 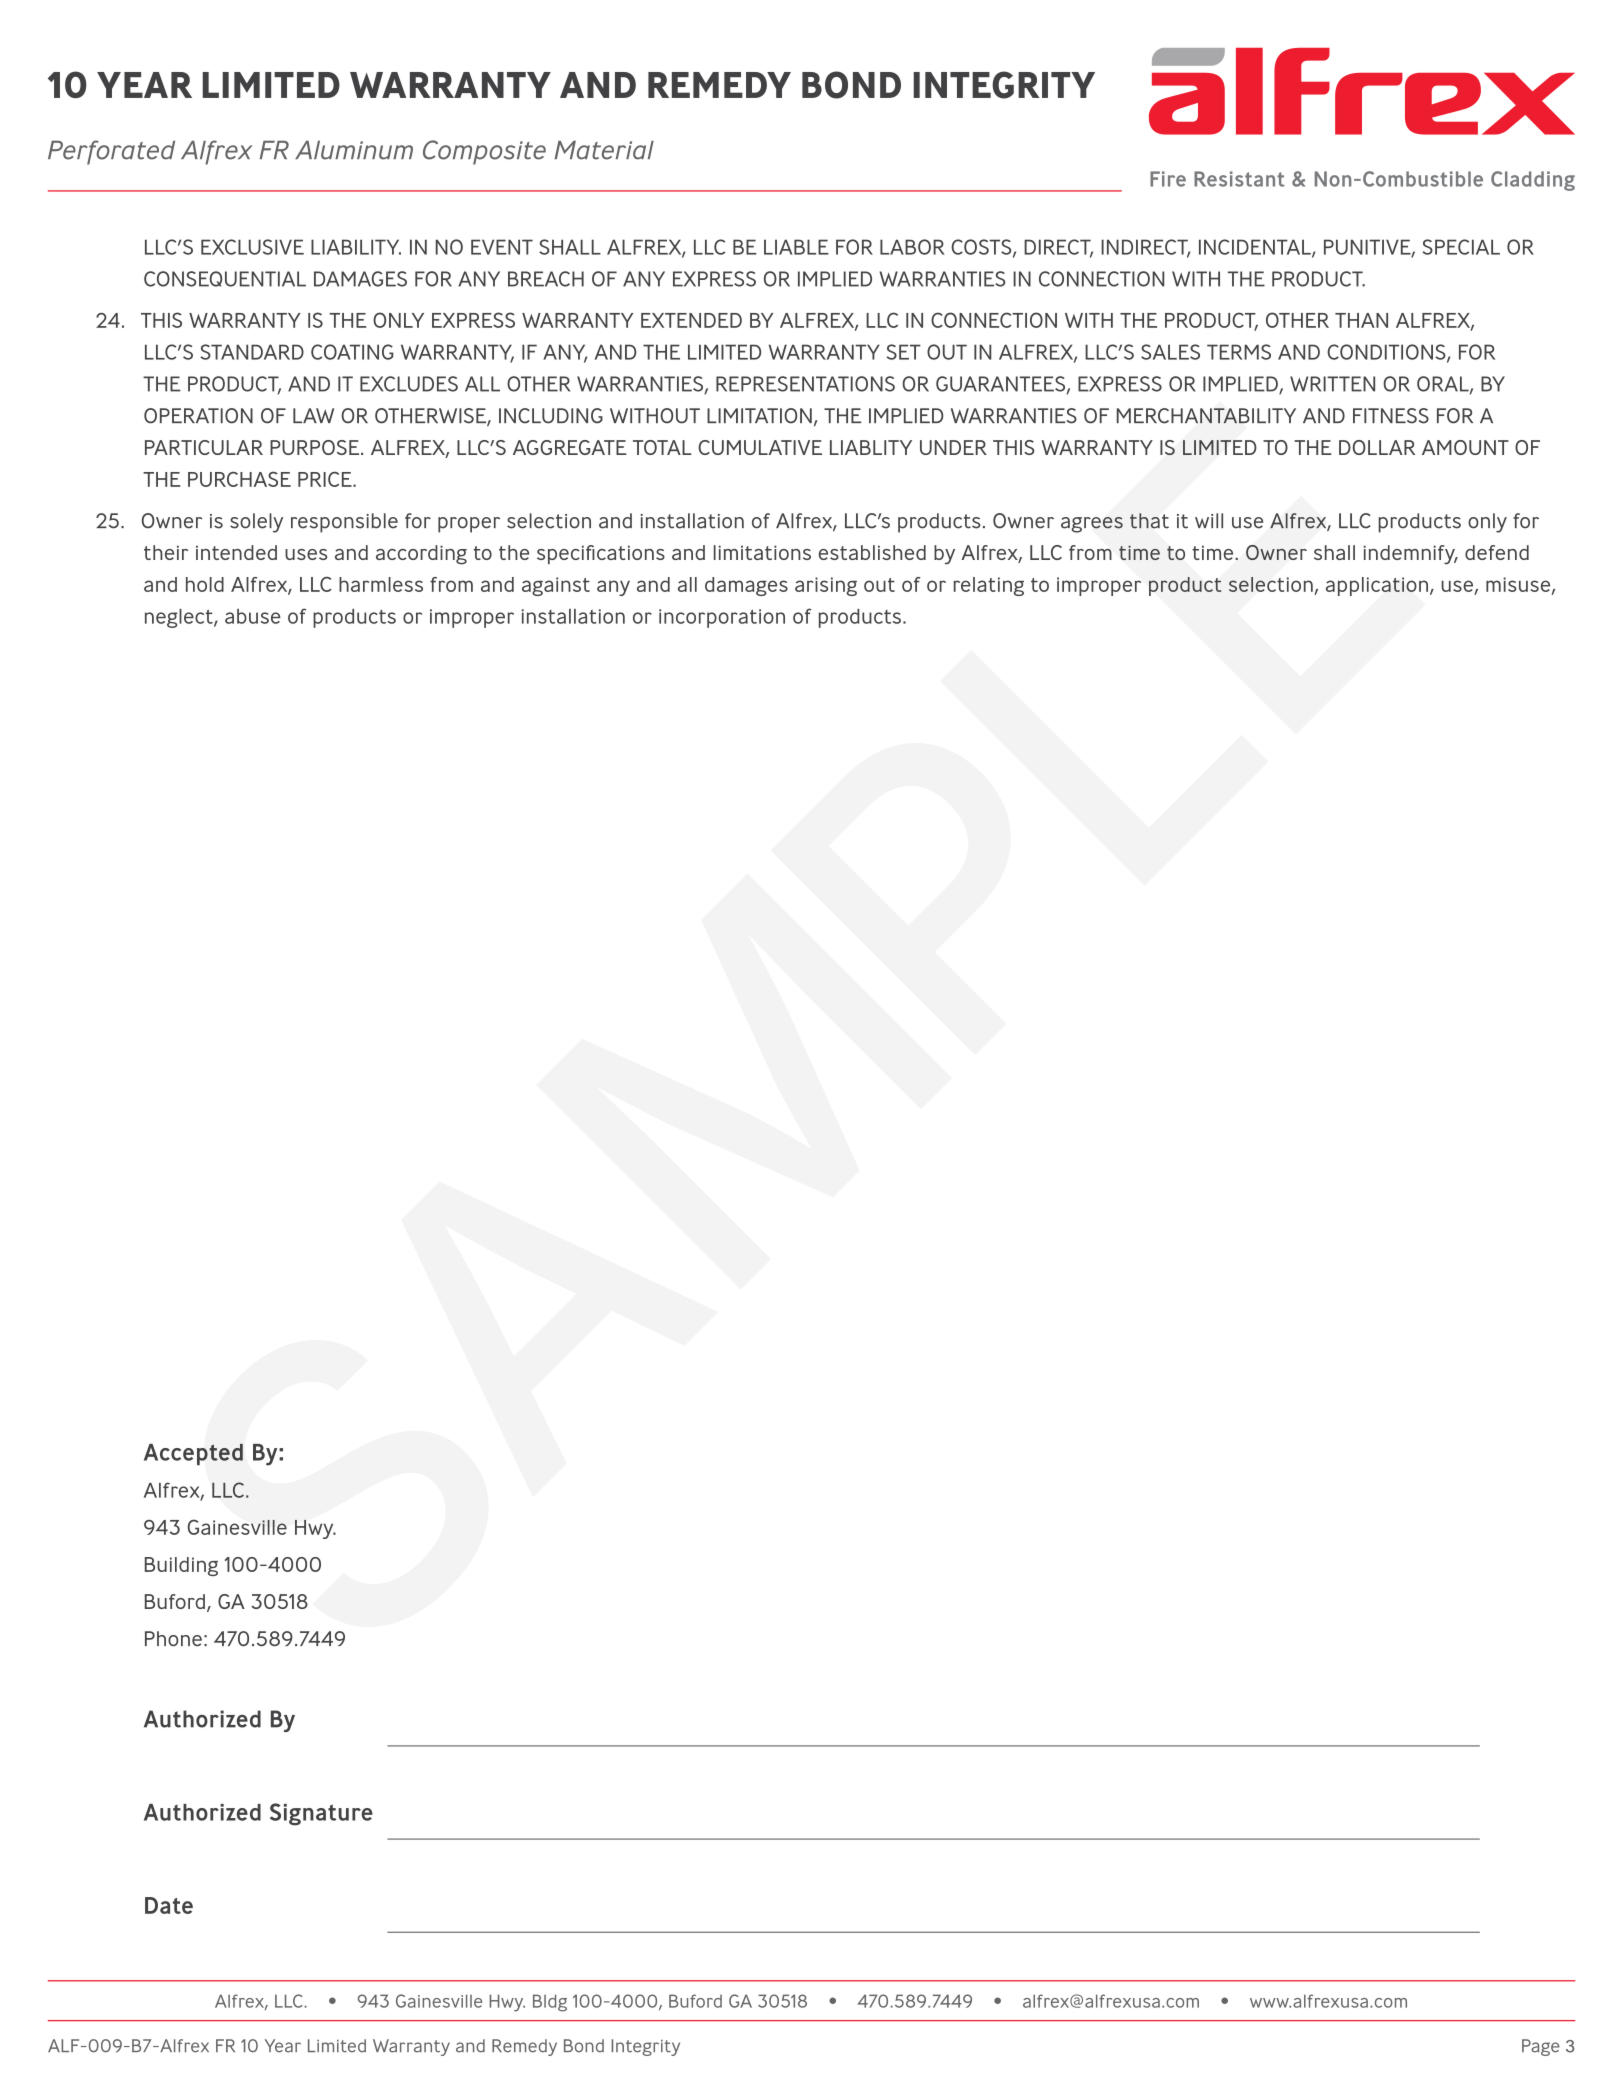 I want to click on EXCLUSIVE, so click(x=252, y=247).
